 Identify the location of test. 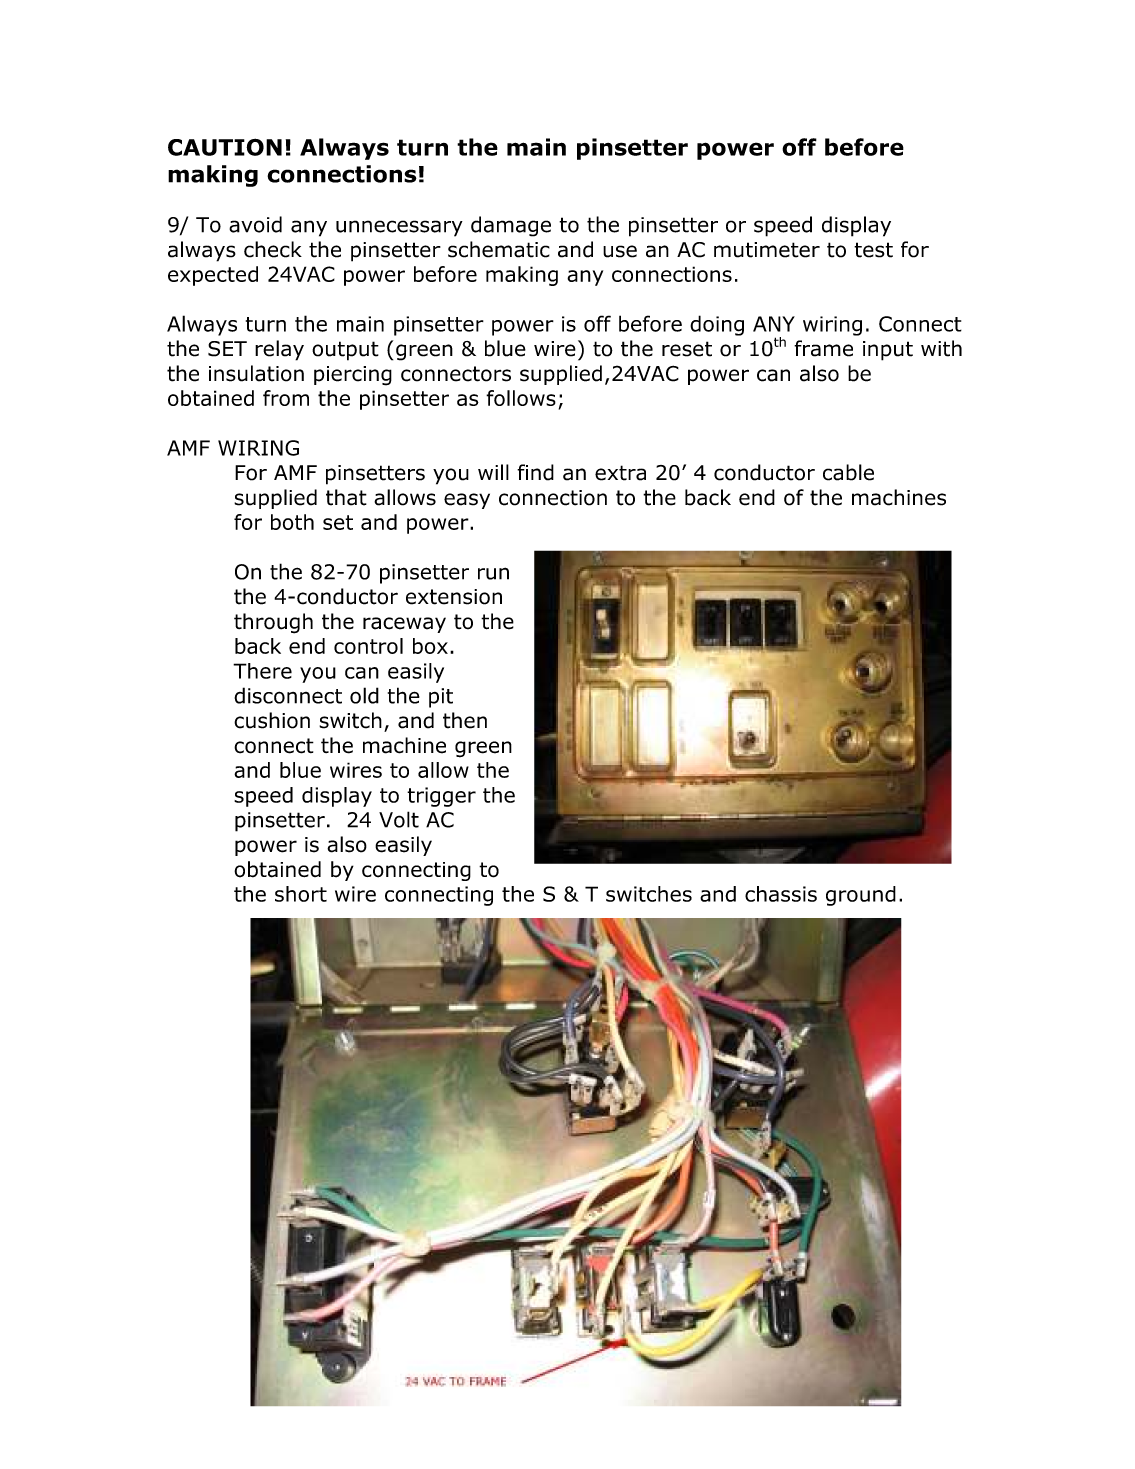
(873, 250).
